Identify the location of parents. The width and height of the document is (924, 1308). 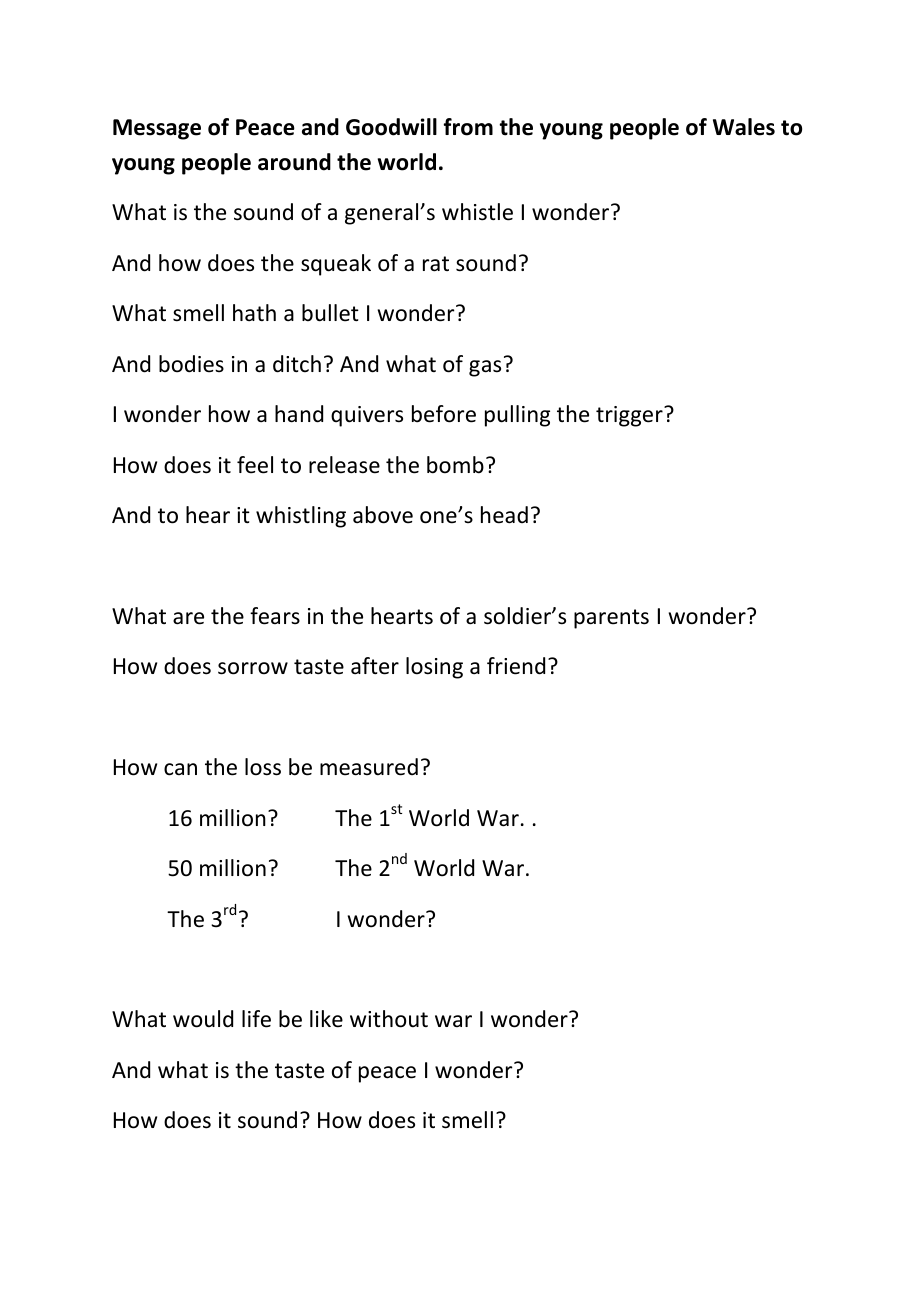
(611, 619).
